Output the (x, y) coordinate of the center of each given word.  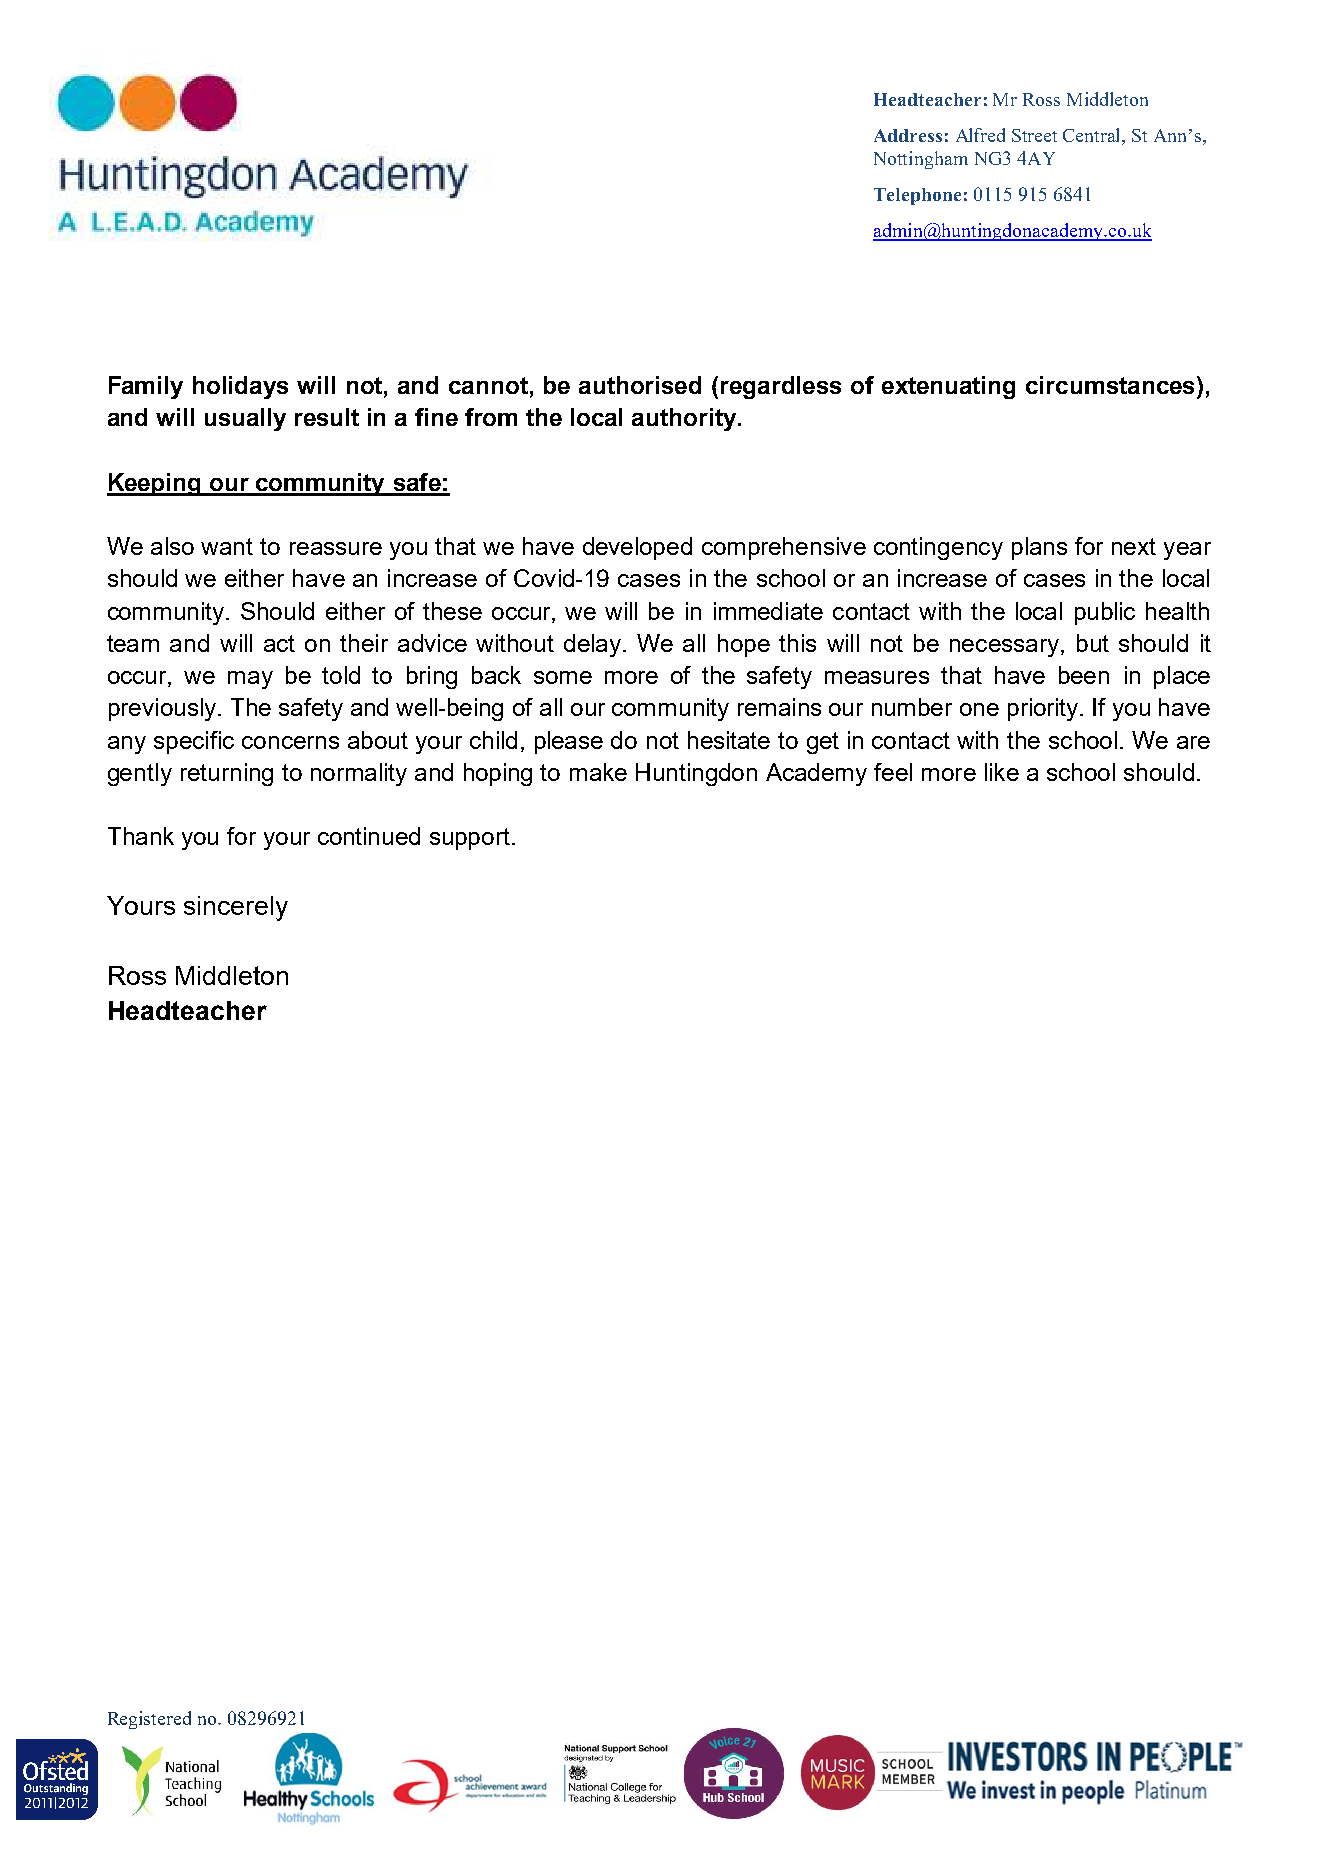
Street (1034, 135)
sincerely (236, 908)
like (1002, 772)
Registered (149, 1720)
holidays (240, 387)
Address (908, 135)
